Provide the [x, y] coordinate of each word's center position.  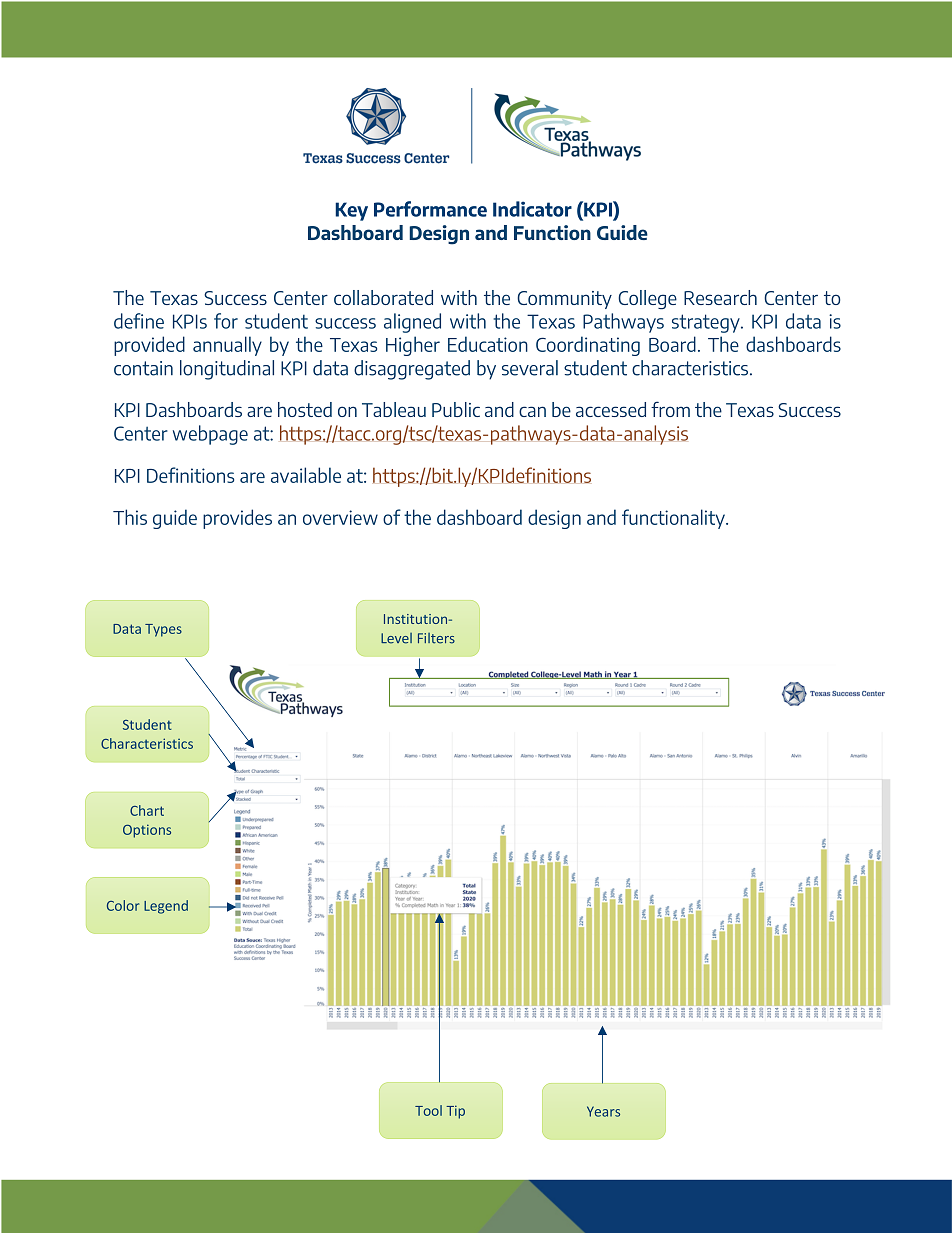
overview [340, 517]
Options [147, 831]
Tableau [394, 409]
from [670, 409]
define [139, 321]
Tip [455, 1112]
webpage [210, 435]
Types [163, 630]
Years [603, 1111]
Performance [430, 209]
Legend [166, 907]
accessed [611, 409]
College [647, 300]
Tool [428, 1110]
